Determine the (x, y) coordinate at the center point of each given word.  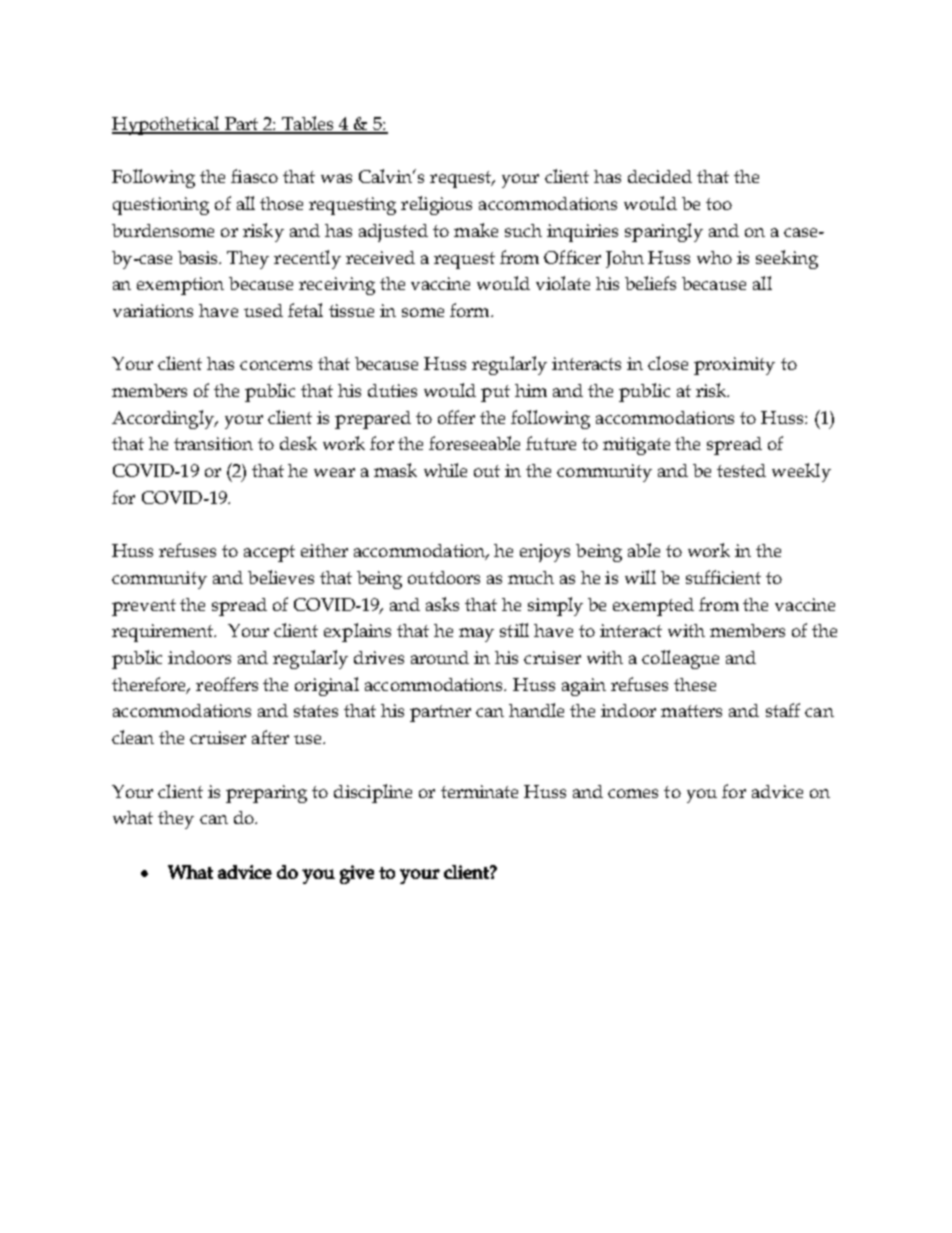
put (495, 393)
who (714, 257)
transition (213, 443)
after (270, 737)
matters (691, 711)
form (471, 310)
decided (660, 176)
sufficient (723, 577)
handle (536, 710)
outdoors (444, 577)
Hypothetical (167, 125)
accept (269, 553)
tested (741, 470)
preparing (266, 794)
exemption (180, 286)
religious (436, 205)
